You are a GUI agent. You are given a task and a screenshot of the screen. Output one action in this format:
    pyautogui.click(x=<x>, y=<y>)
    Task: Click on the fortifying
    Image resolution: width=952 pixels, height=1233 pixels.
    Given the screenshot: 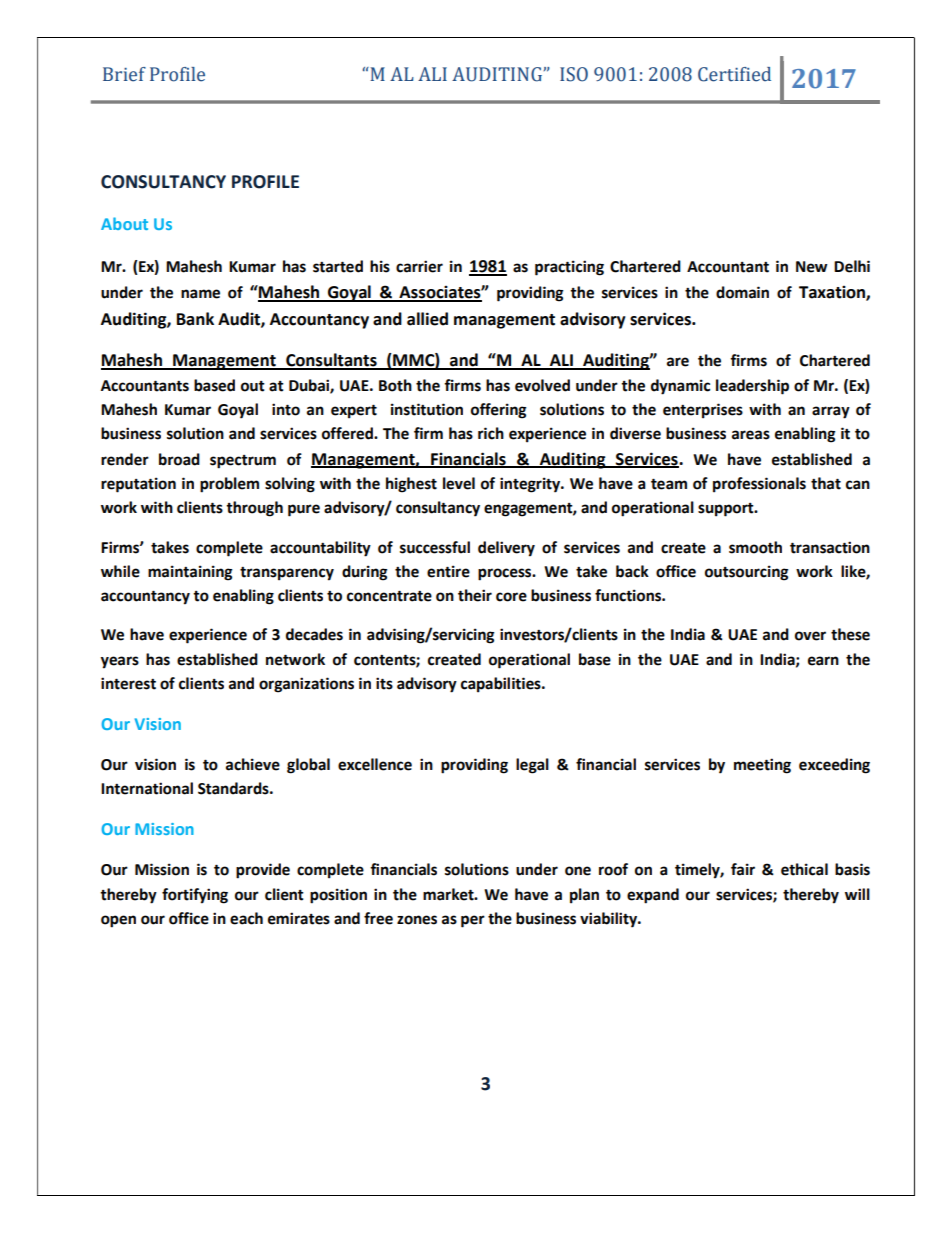 What is the action you would take?
    pyautogui.click(x=195, y=896)
